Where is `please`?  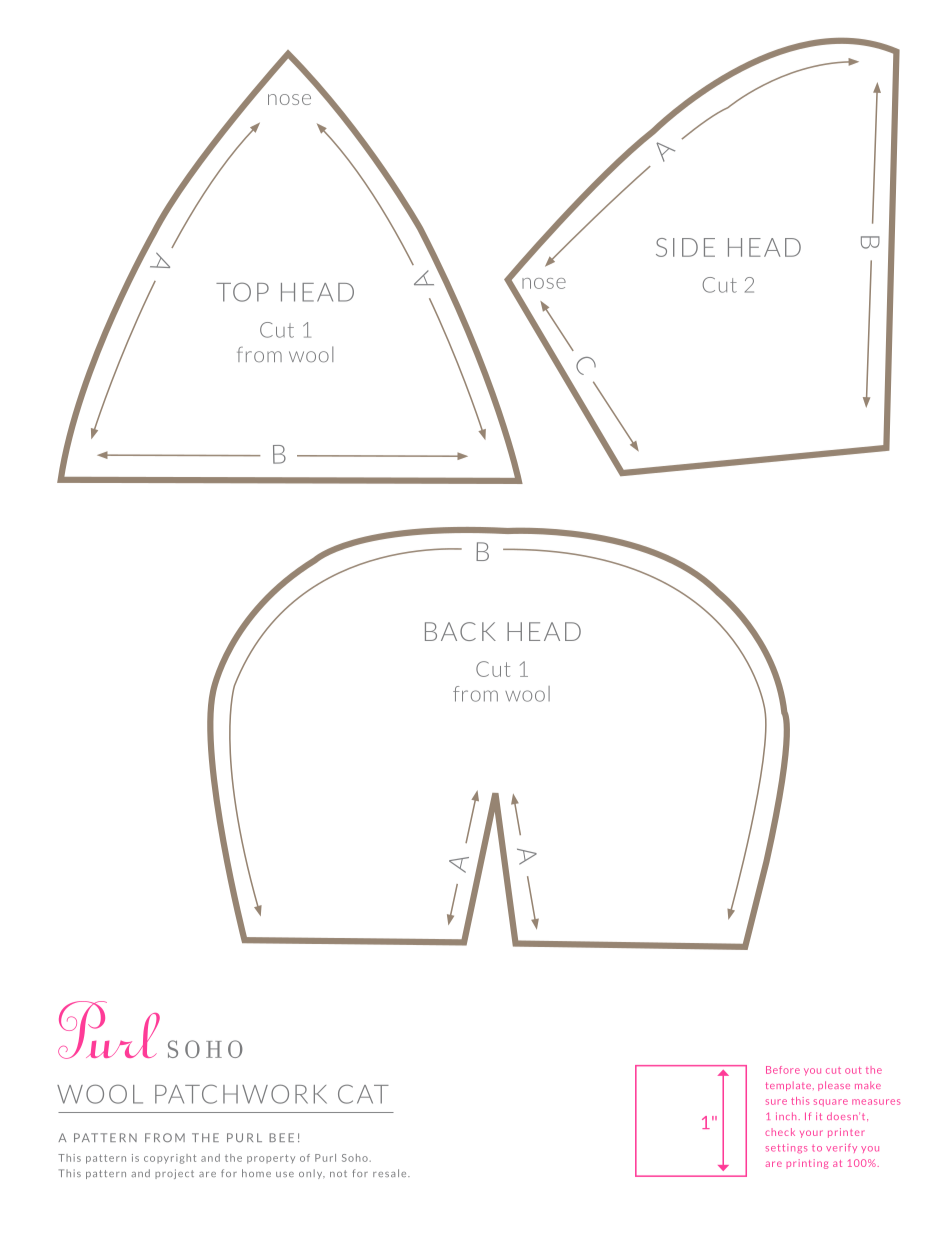
please is located at coordinates (834, 1086).
